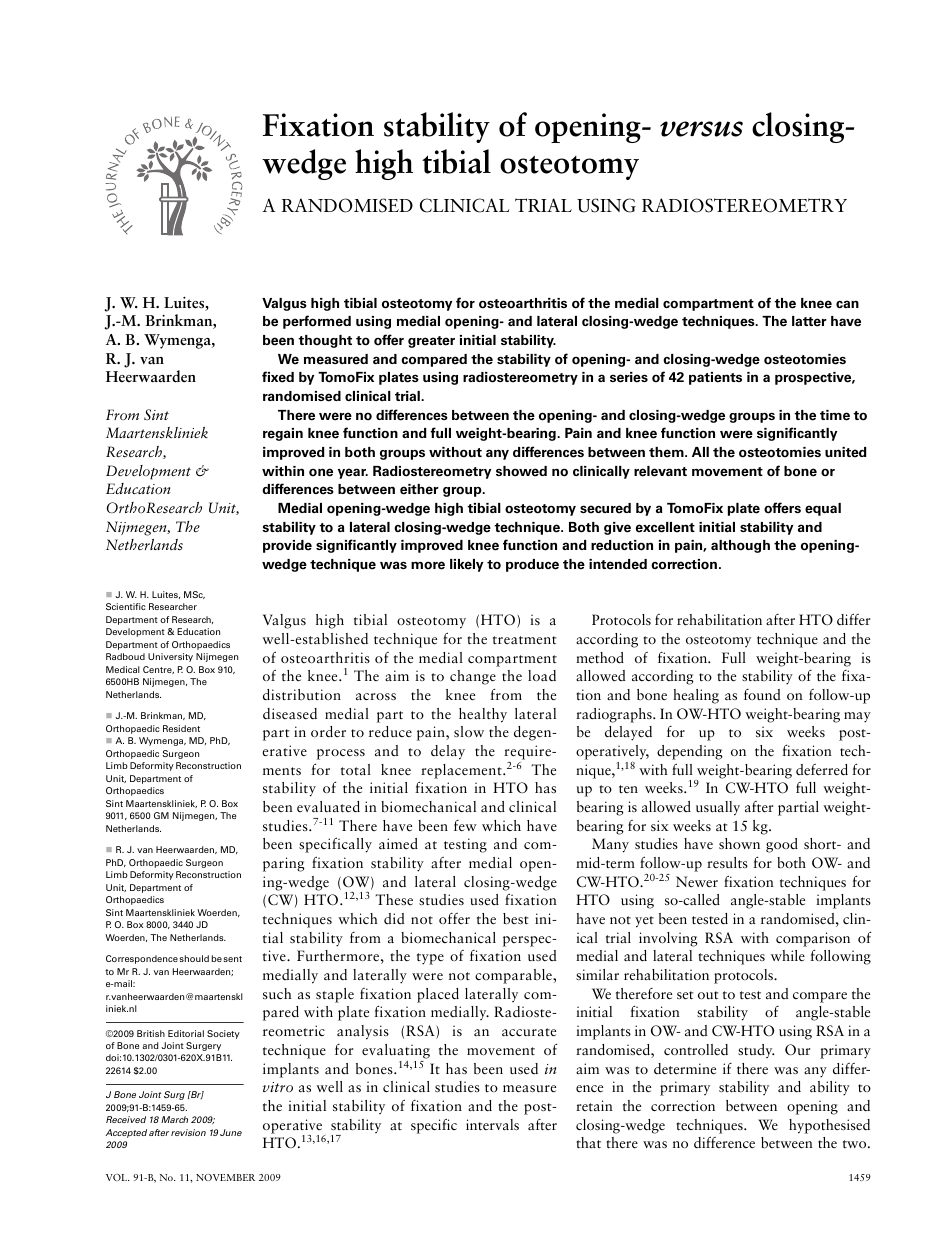 Image resolution: width=952 pixels, height=1233 pixels. Describe the element at coordinates (431, 342) in the screenshot. I see `greater` at that location.
